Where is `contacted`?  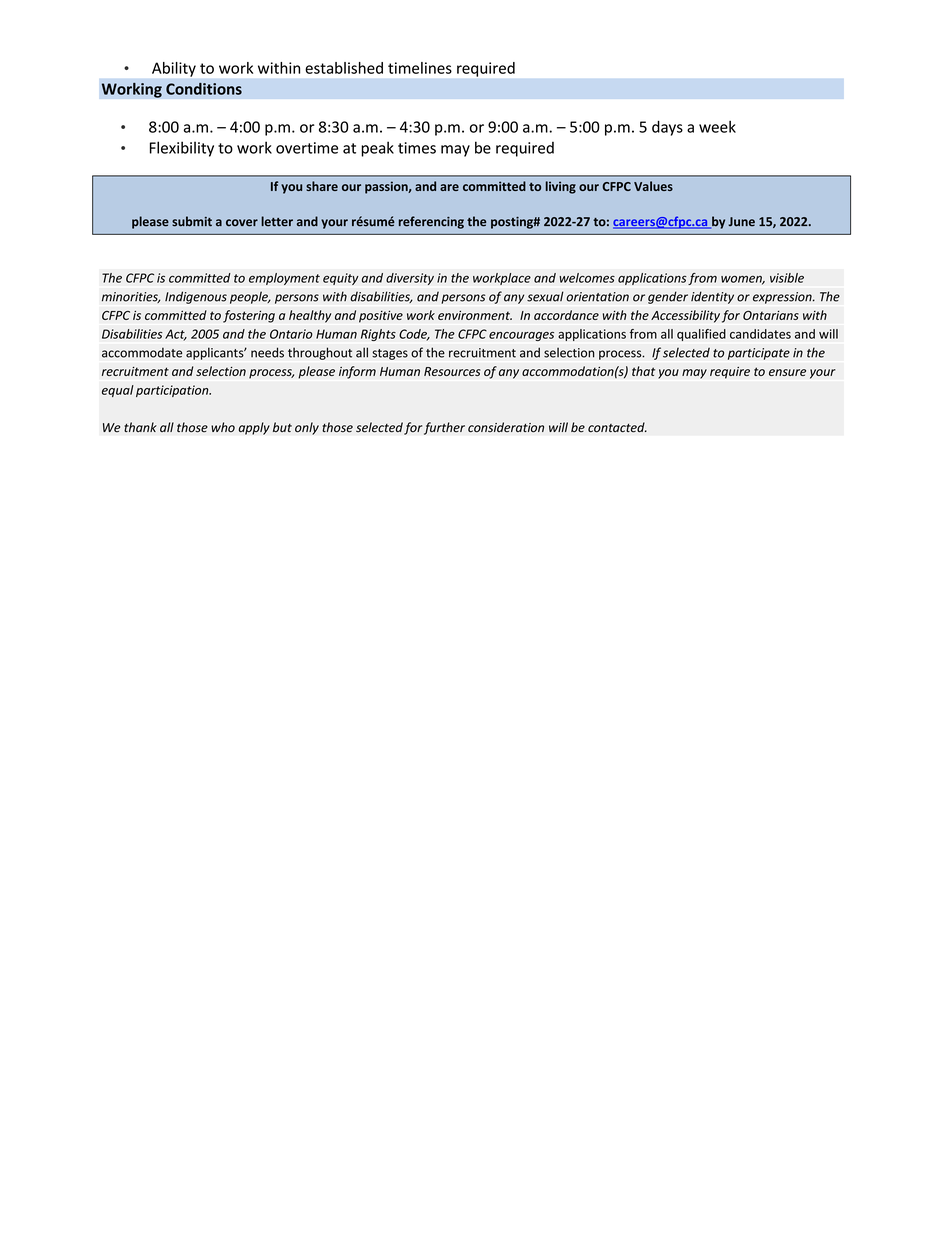
contacted is located at coordinates (617, 427).
